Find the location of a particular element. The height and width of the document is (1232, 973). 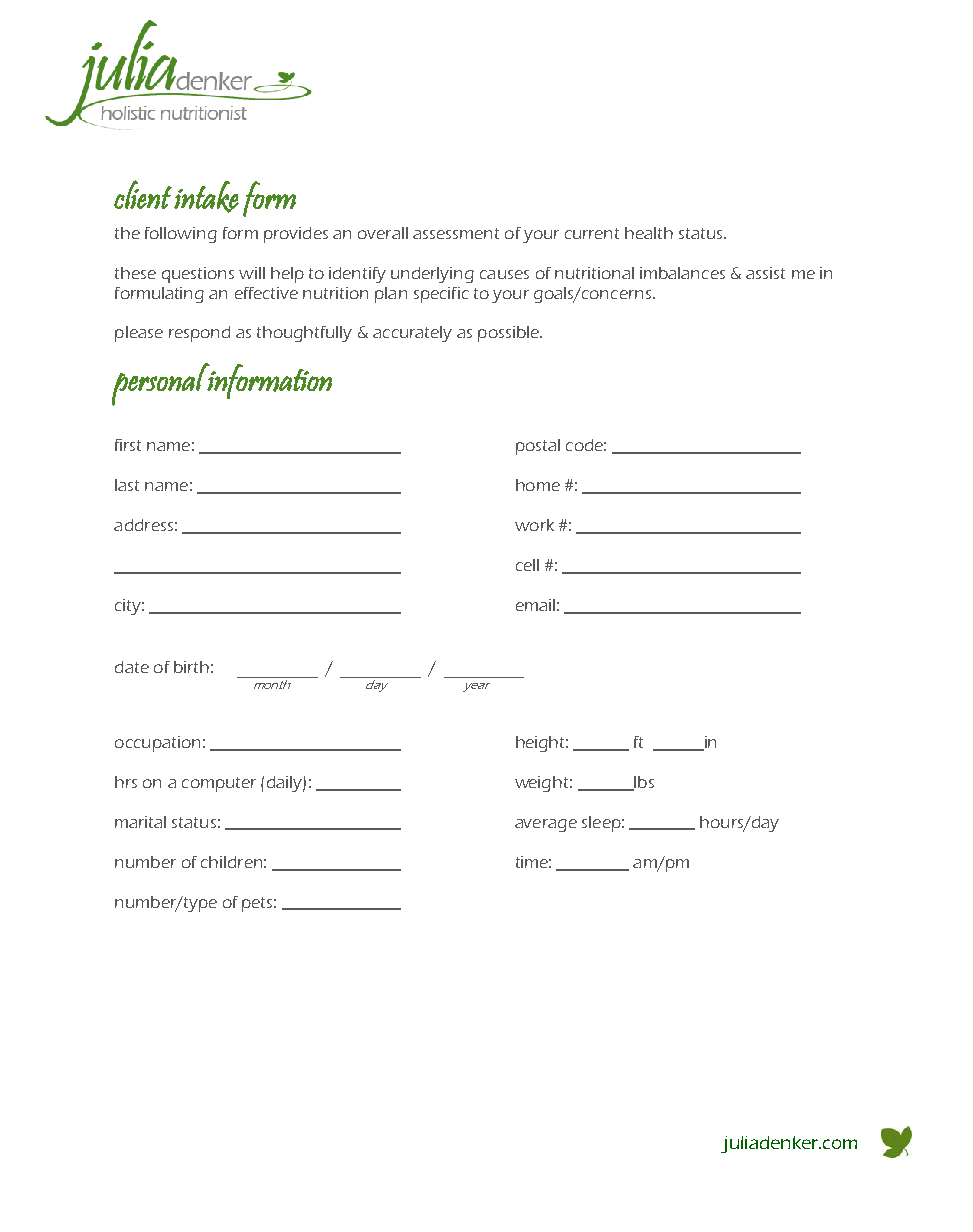

intake is located at coordinates (206, 197).
